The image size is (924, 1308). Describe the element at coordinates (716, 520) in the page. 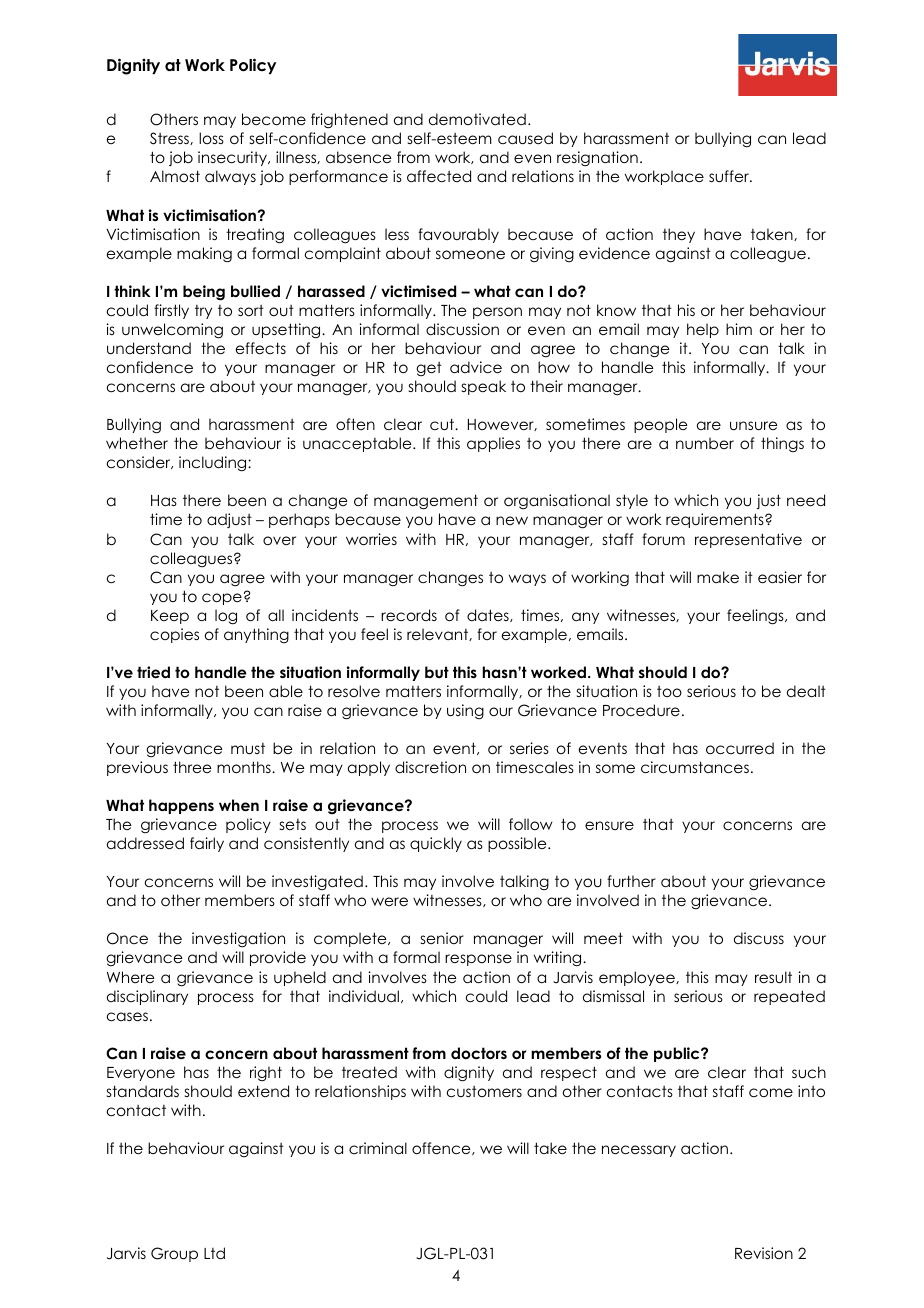

I see `requirements` at that location.
